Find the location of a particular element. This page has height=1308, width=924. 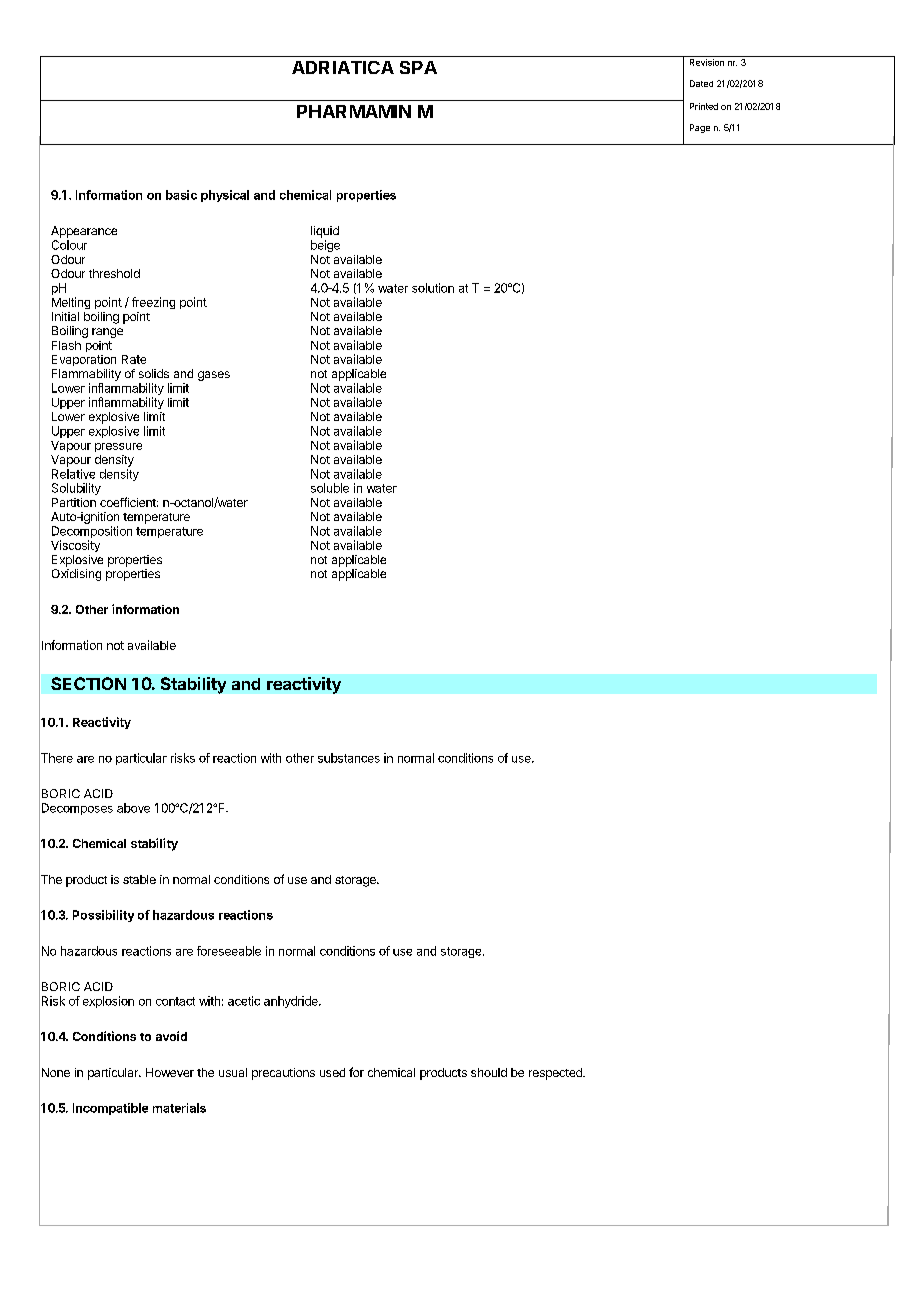

substances is located at coordinates (349, 758).
